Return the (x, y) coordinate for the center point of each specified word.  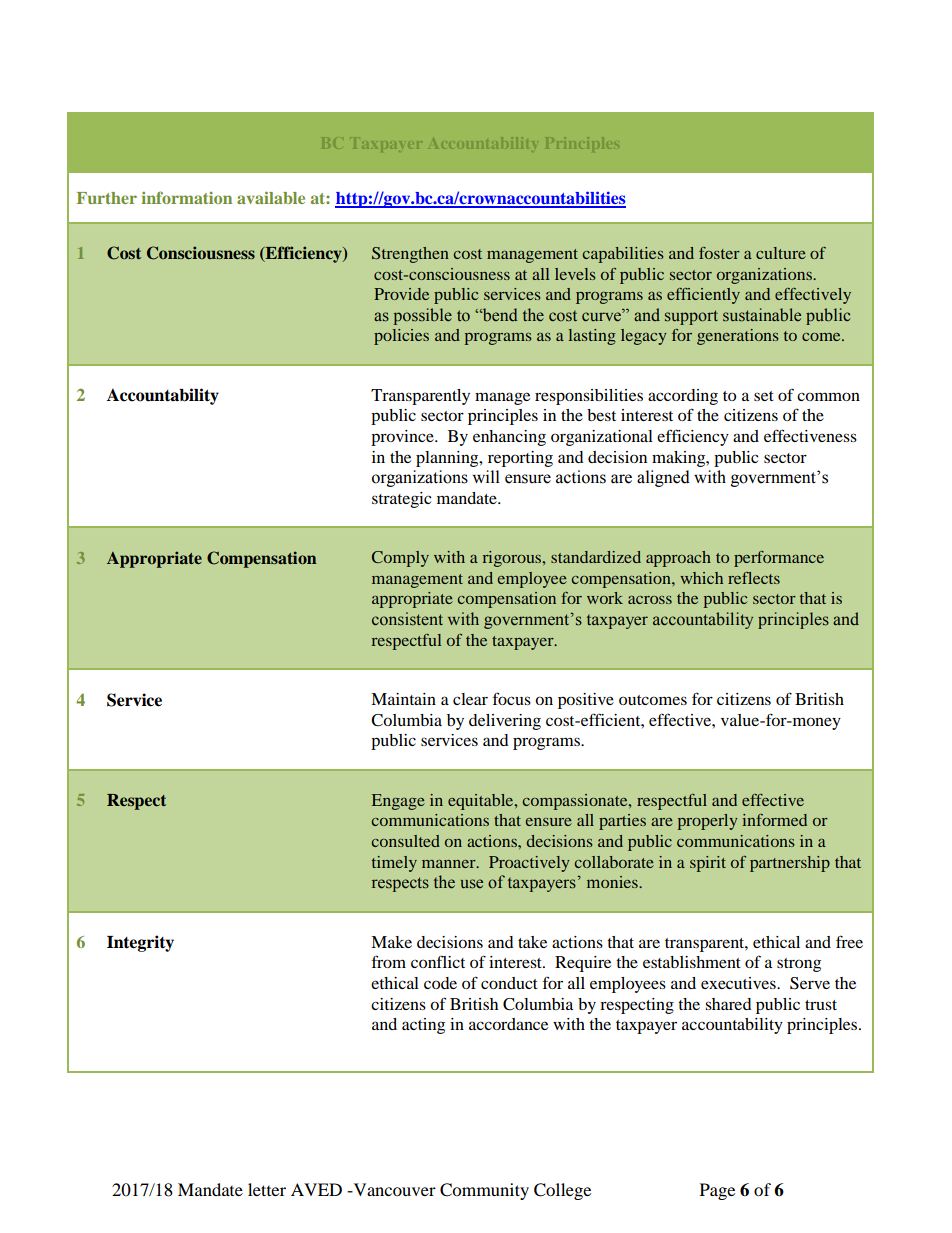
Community (484, 1191)
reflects (754, 578)
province (403, 438)
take (532, 942)
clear (470, 699)
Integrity (140, 943)
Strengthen (410, 255)
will (486, 476)
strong (799, 965)
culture (781, 253)
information (186, 197)
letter (267, 1189)
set (764, 396)
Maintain (403, 699)
